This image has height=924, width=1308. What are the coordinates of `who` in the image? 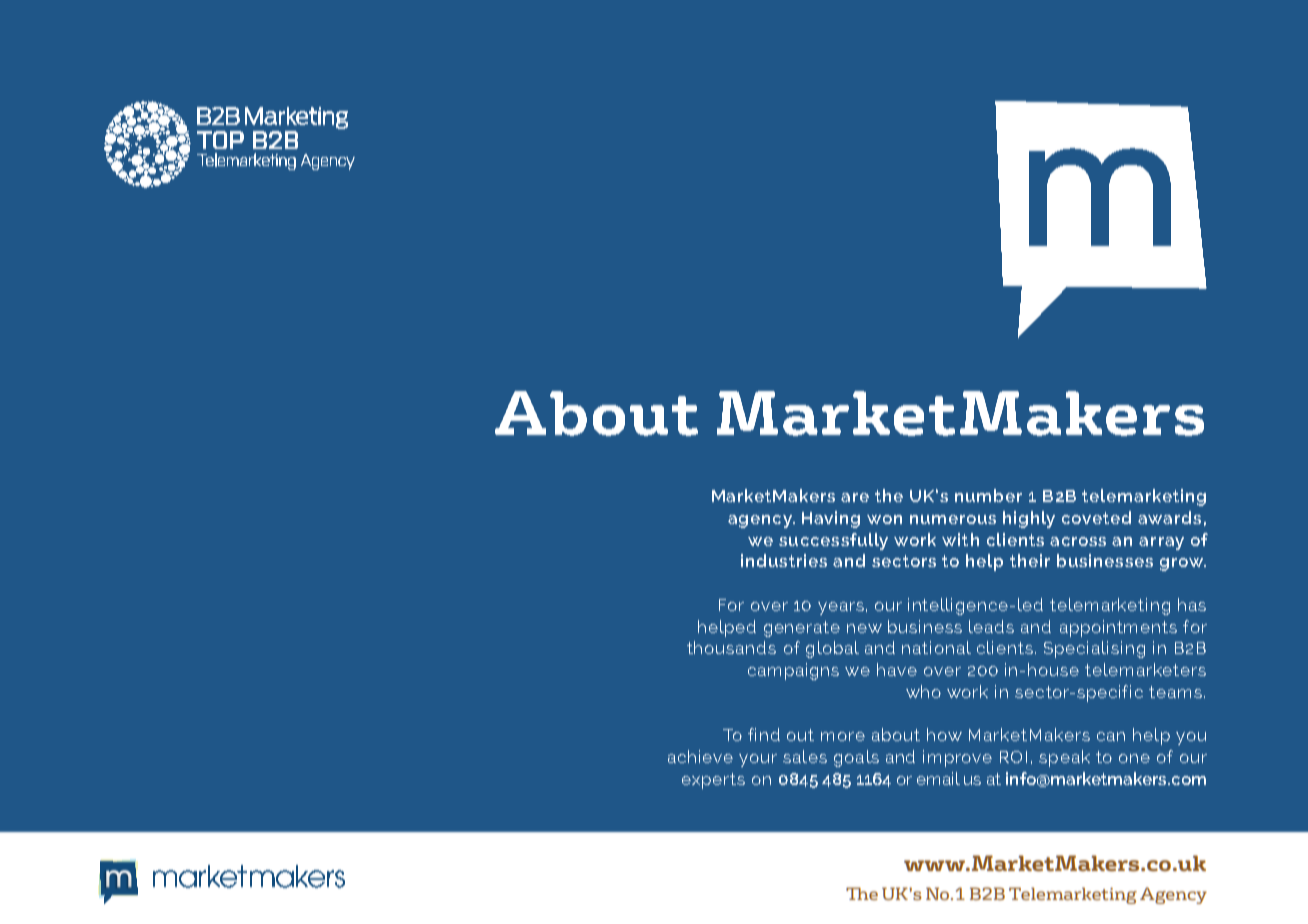 It's located at (923, 691).
